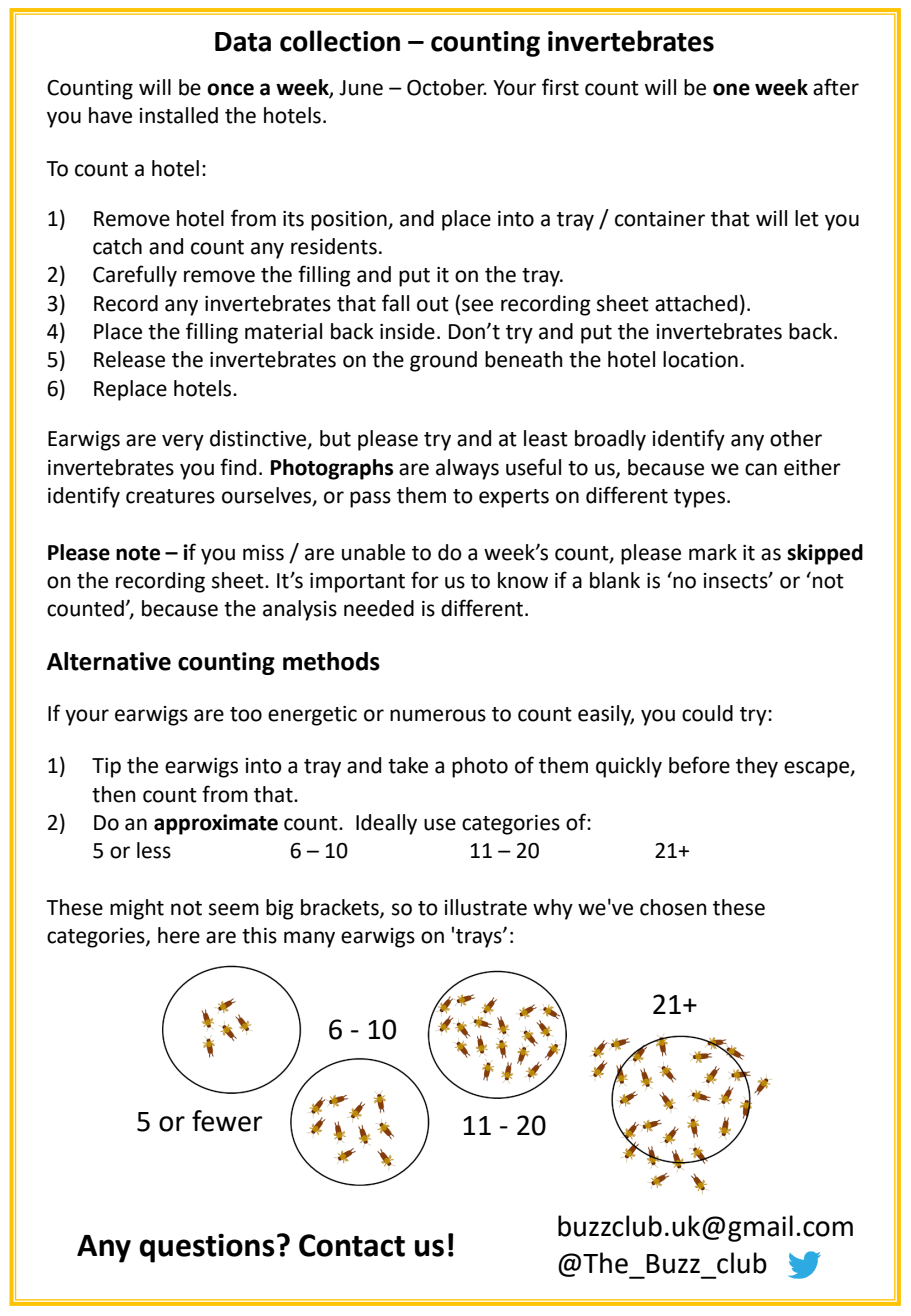  I want to click on Alternative, so click(109, 661).
